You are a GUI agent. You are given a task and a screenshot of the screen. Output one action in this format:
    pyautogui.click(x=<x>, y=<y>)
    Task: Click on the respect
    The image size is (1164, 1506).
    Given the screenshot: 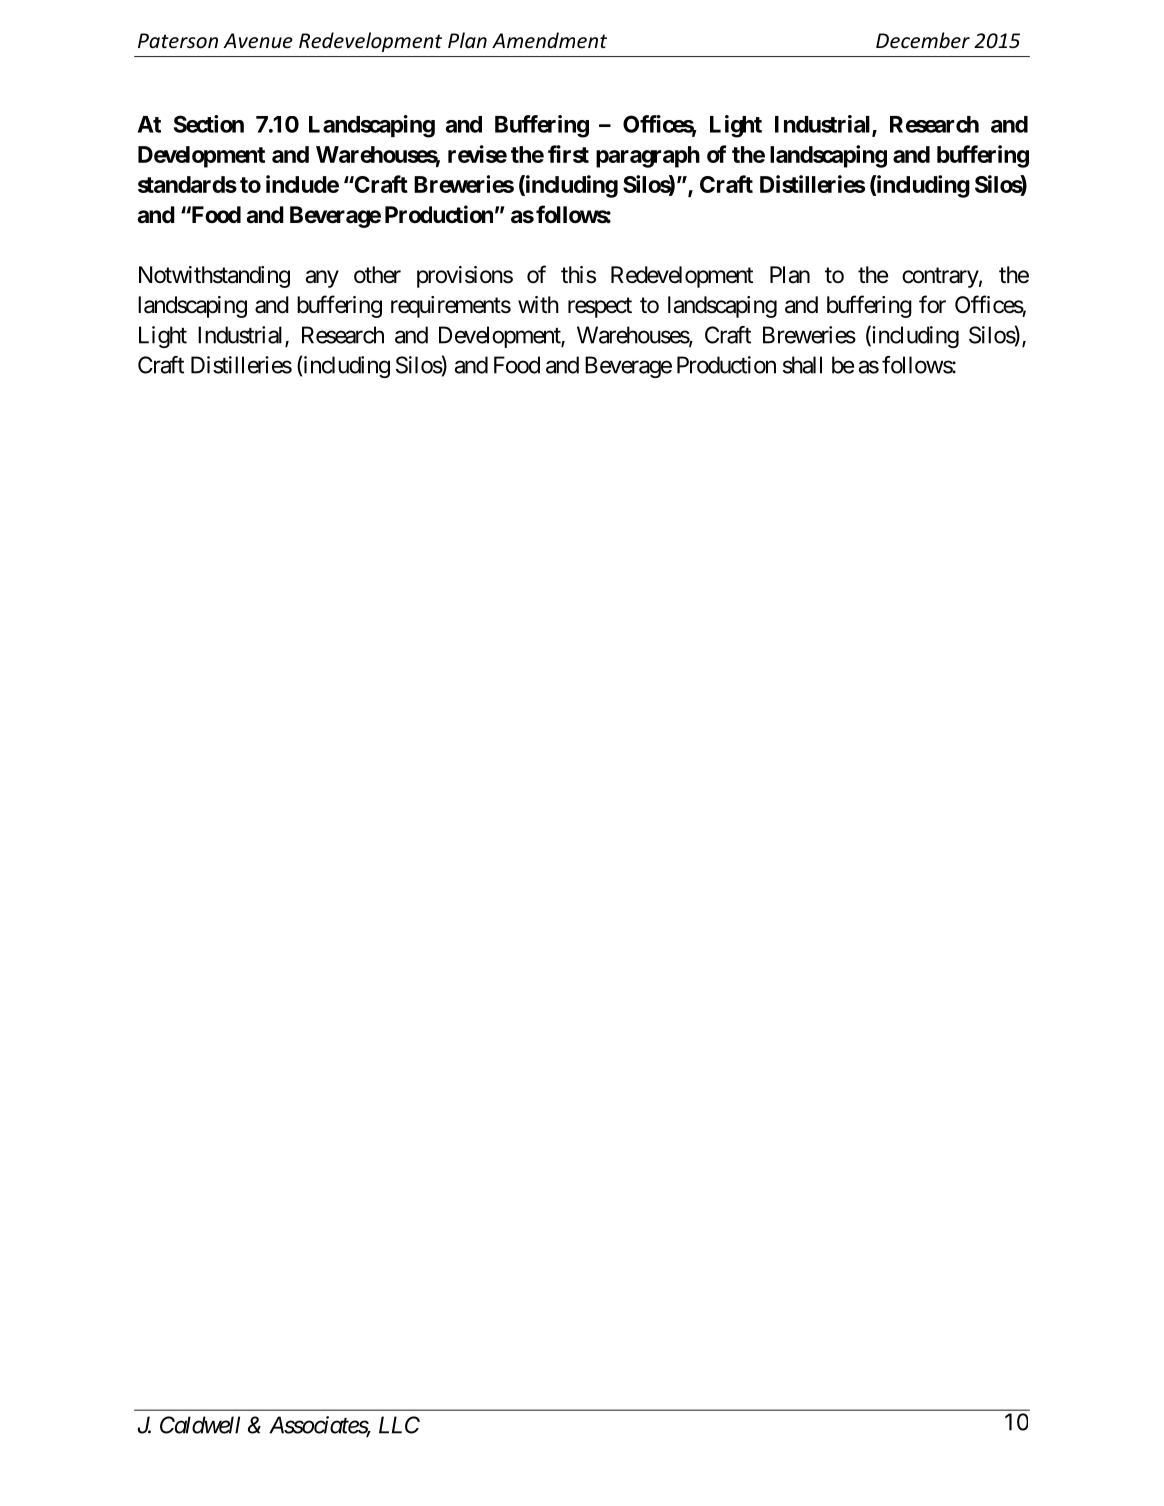 What is the action you would take?
    pyautogui.click(x=600, y=307)
